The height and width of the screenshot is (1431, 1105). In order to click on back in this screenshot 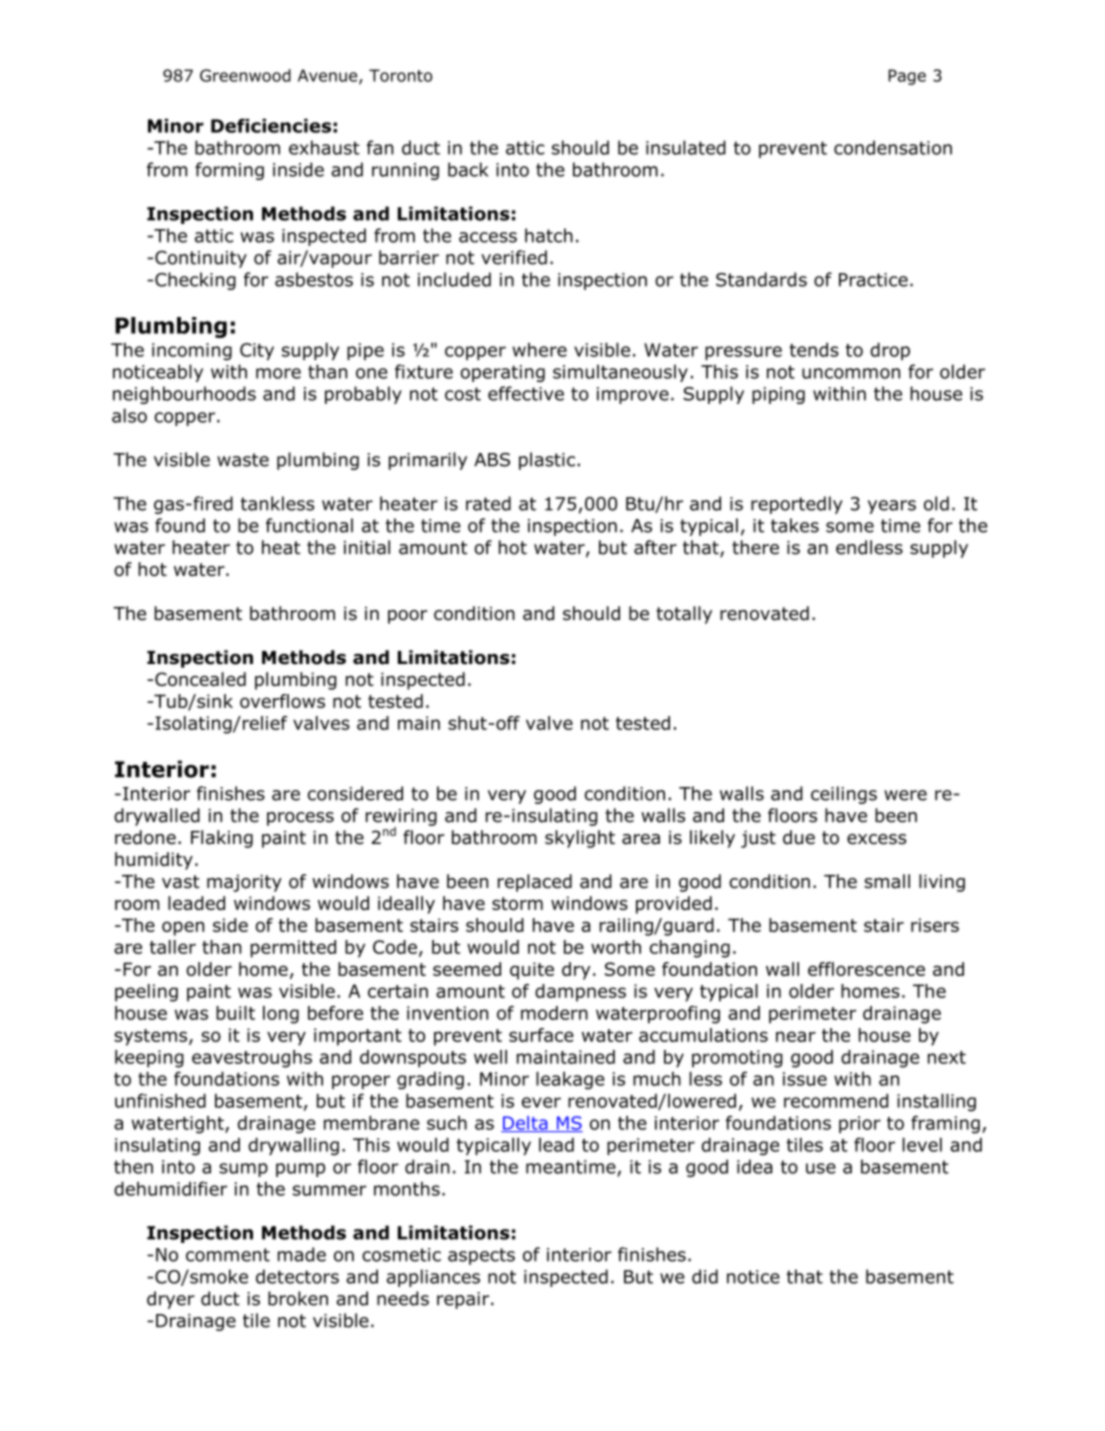, I will do `click(468, 169)`.
